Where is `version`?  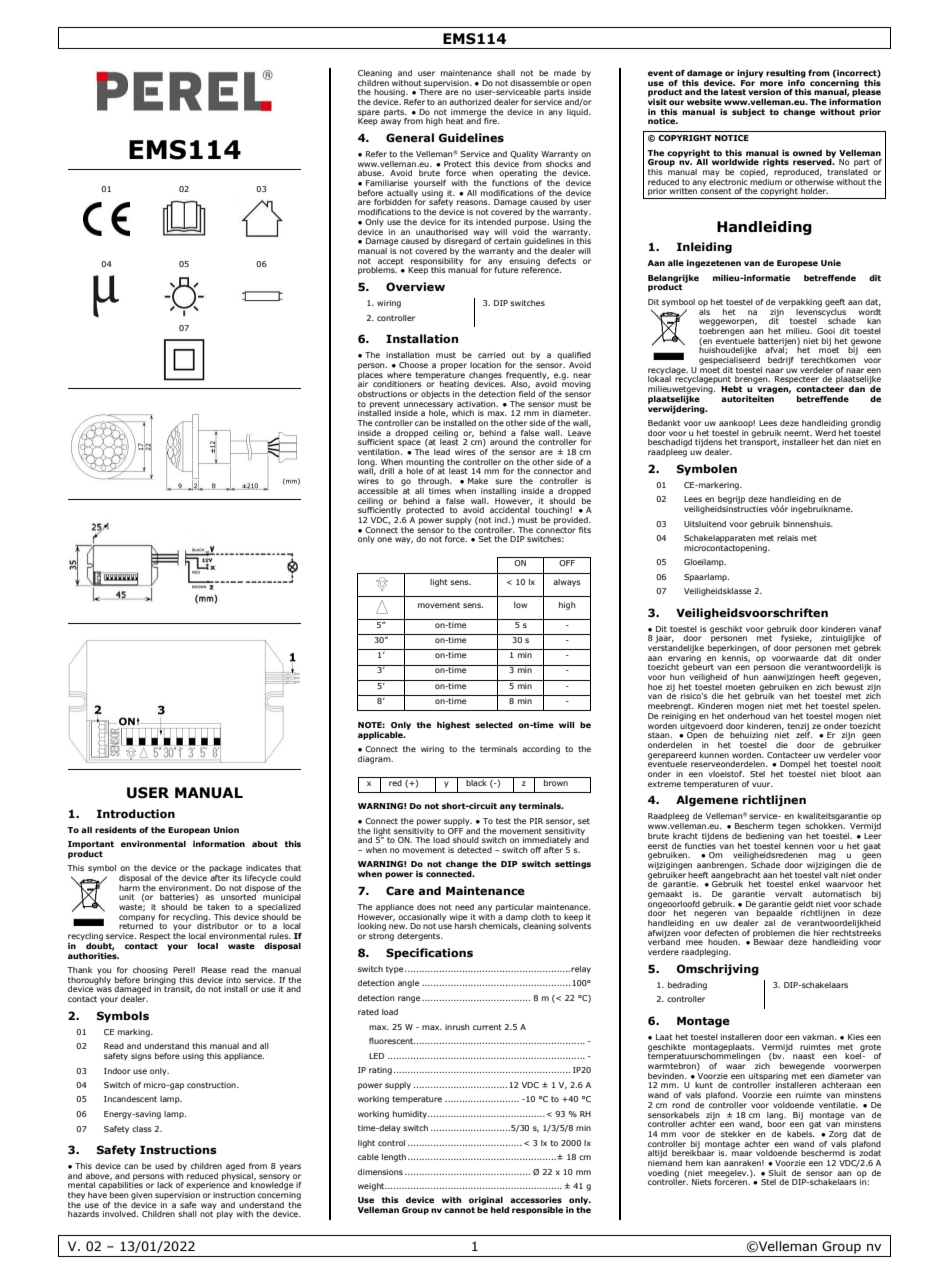
version is located at coordinates (764, 92).
